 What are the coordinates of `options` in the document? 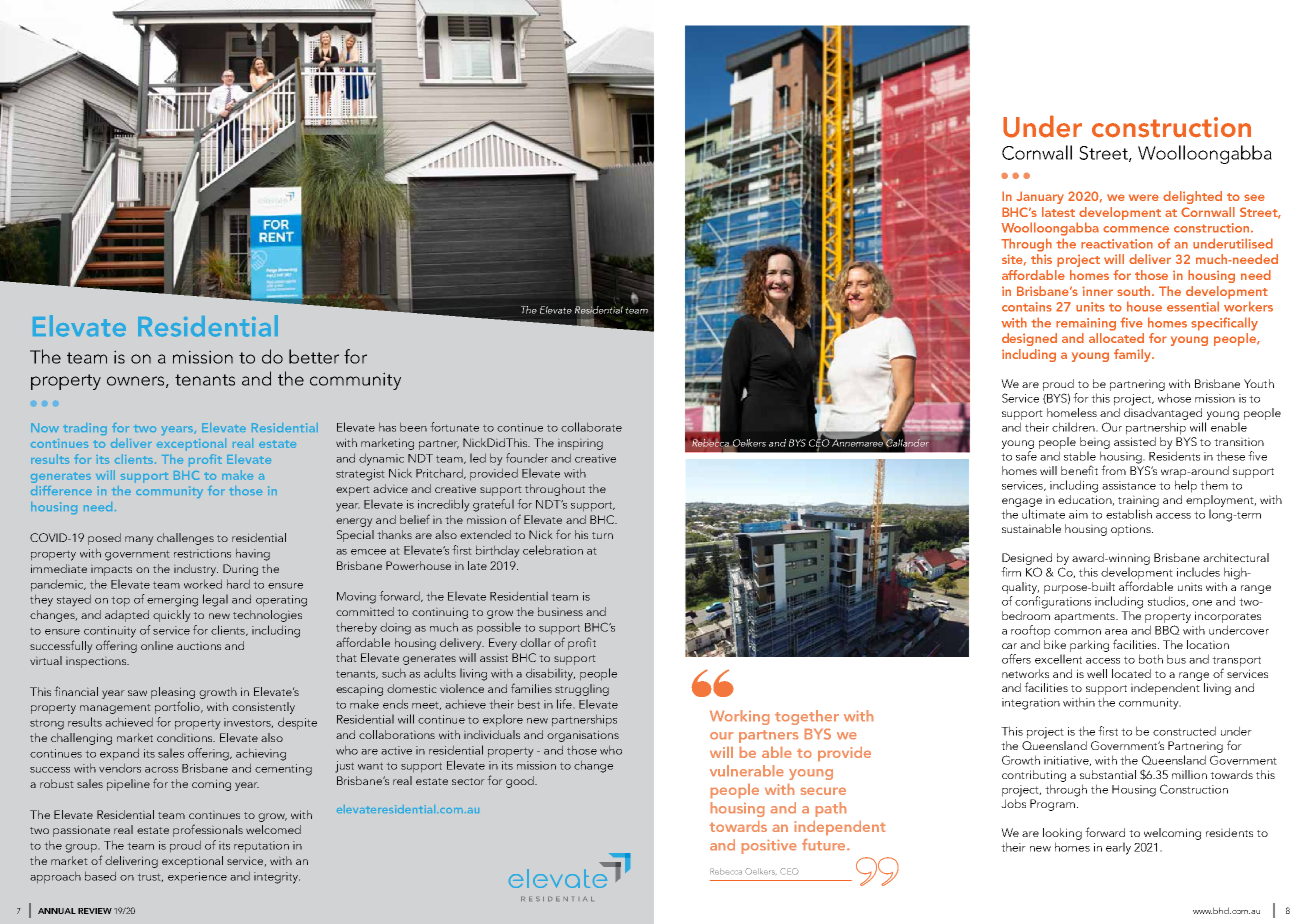 It's located at (1132, 530).
